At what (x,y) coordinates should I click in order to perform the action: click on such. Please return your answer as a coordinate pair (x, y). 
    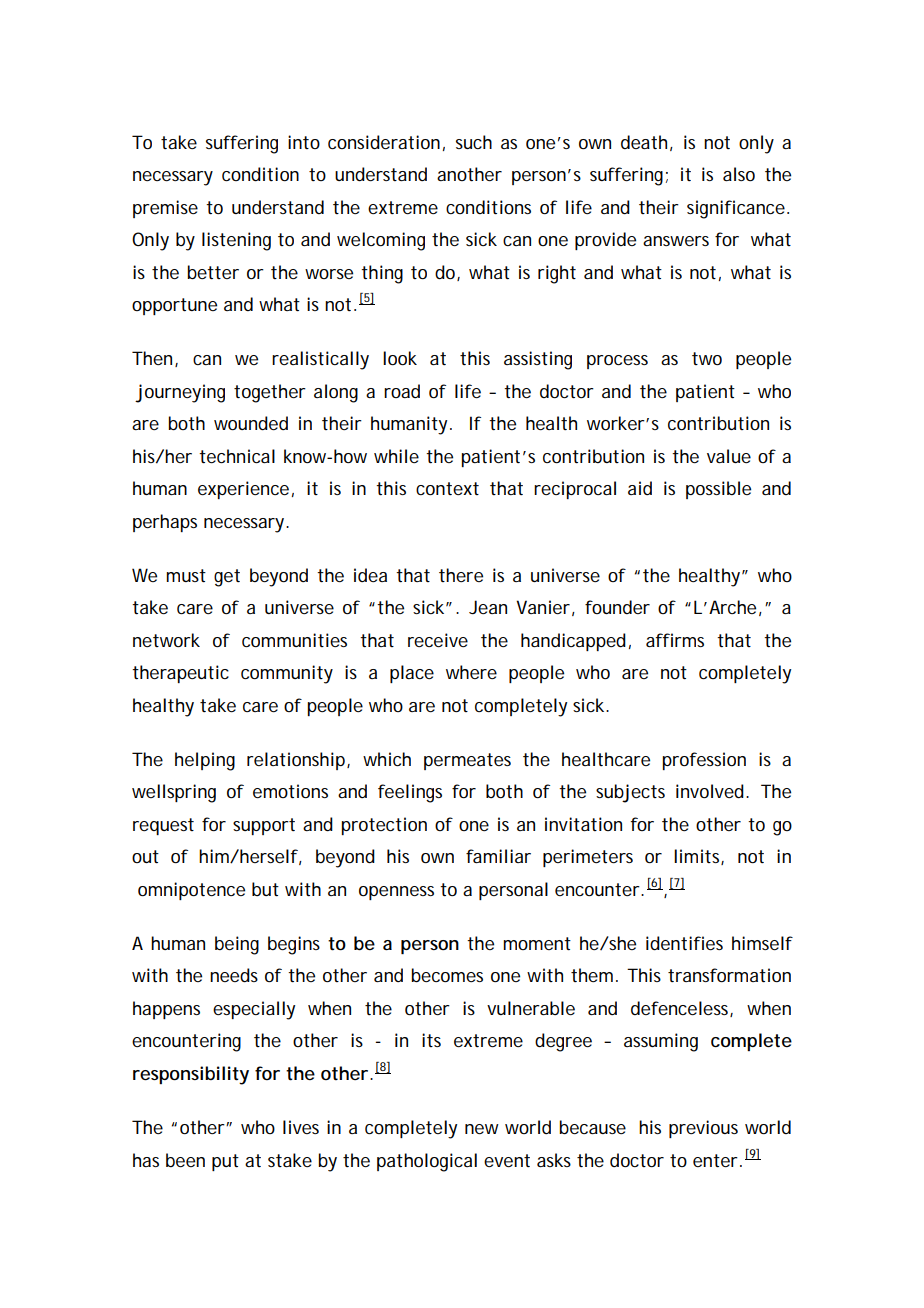
    Looking at the image, I should click on (474, 142).
